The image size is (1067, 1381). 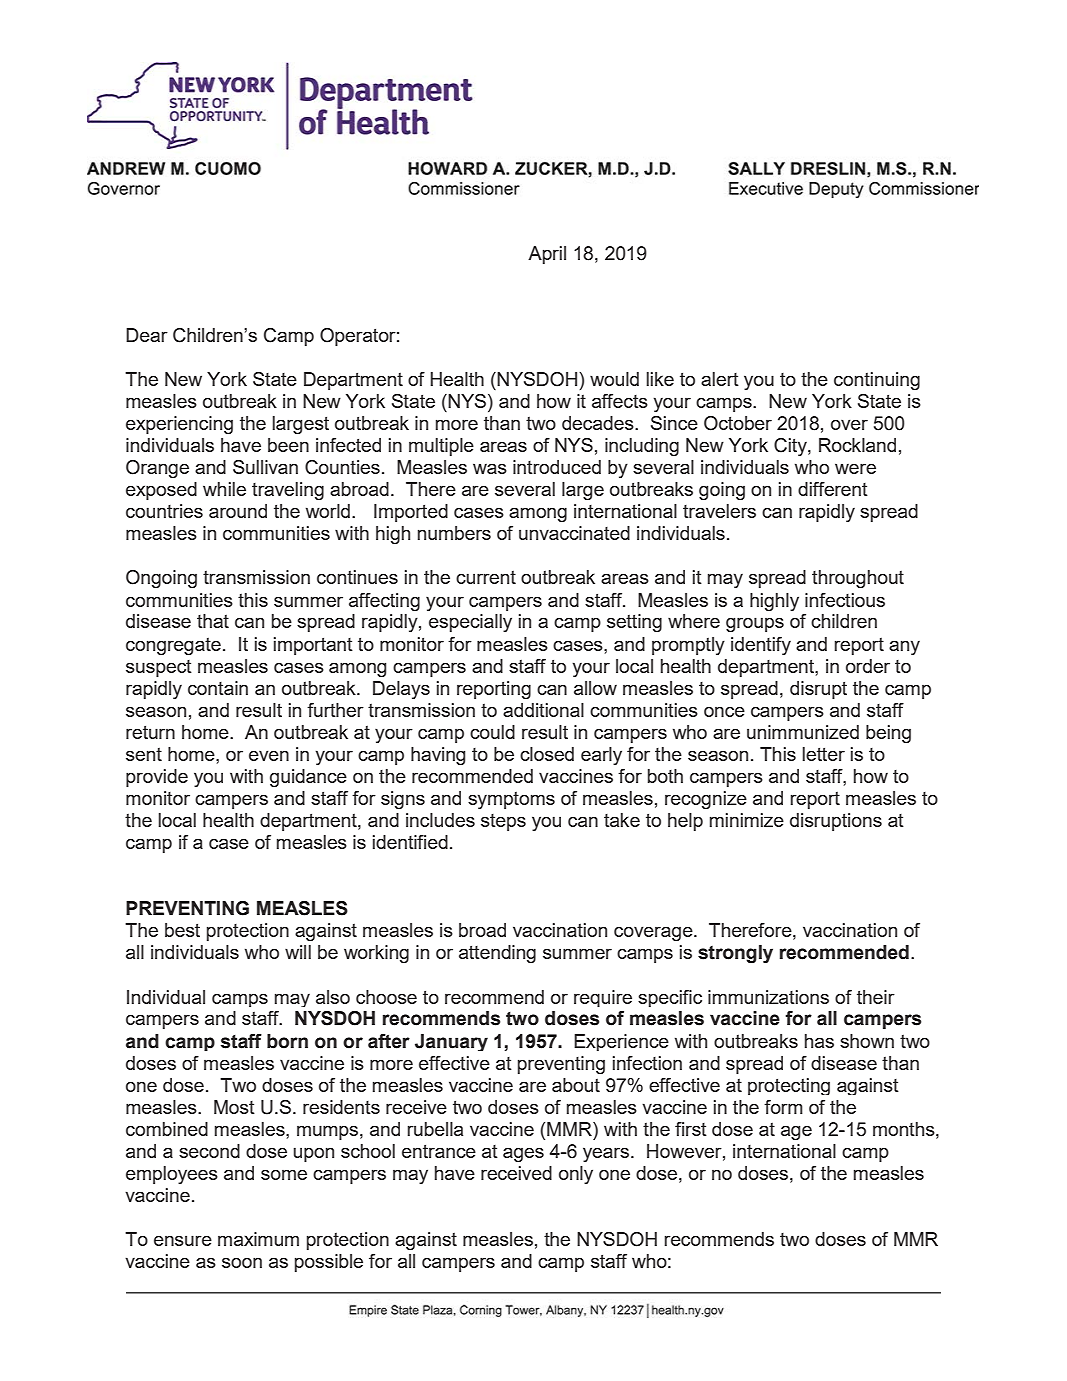 I want to click on letter, so click(x=823, y=754).
